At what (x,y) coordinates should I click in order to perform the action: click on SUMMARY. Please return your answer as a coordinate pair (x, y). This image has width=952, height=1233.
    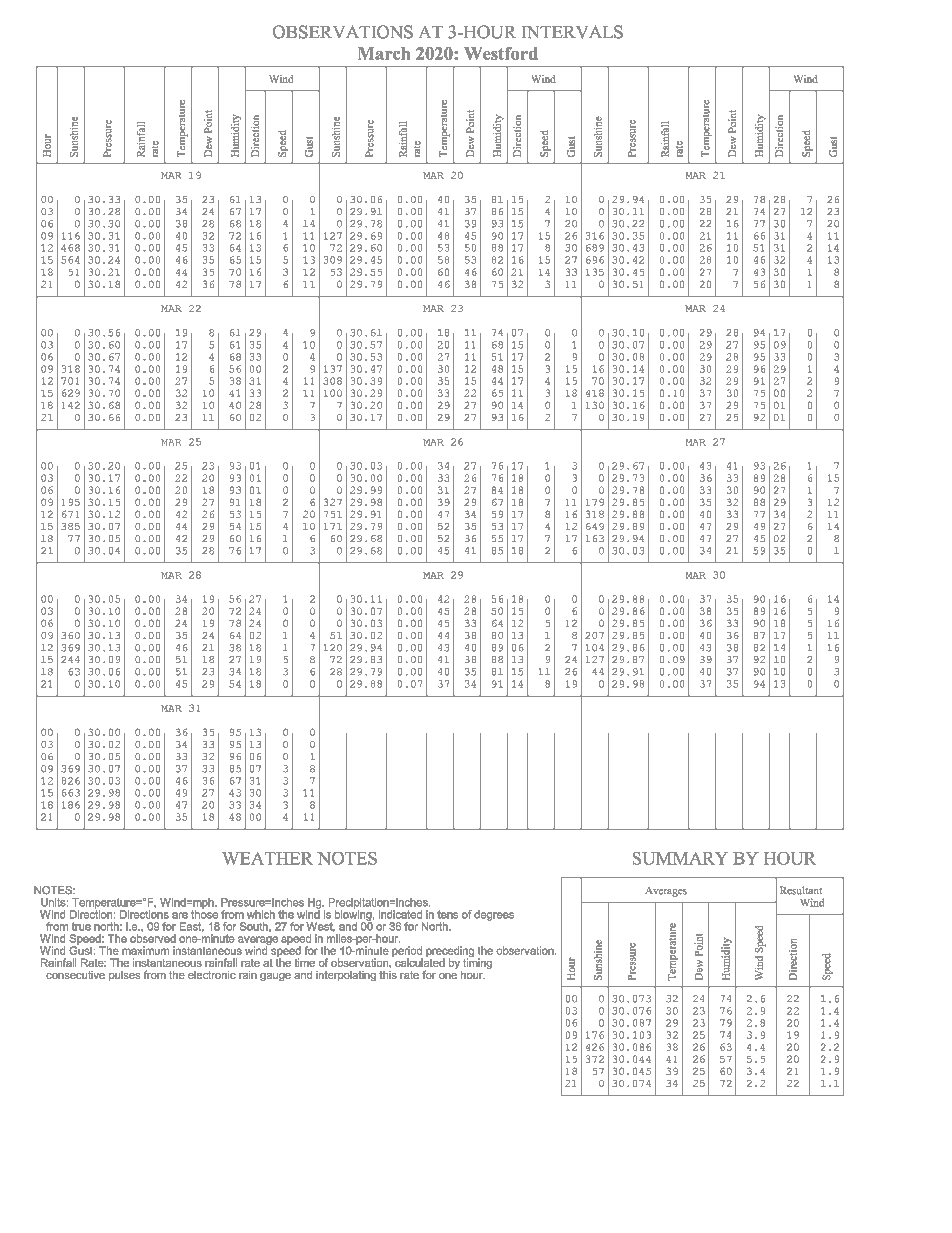
    Looking at the image, I should click on (680, 858).
